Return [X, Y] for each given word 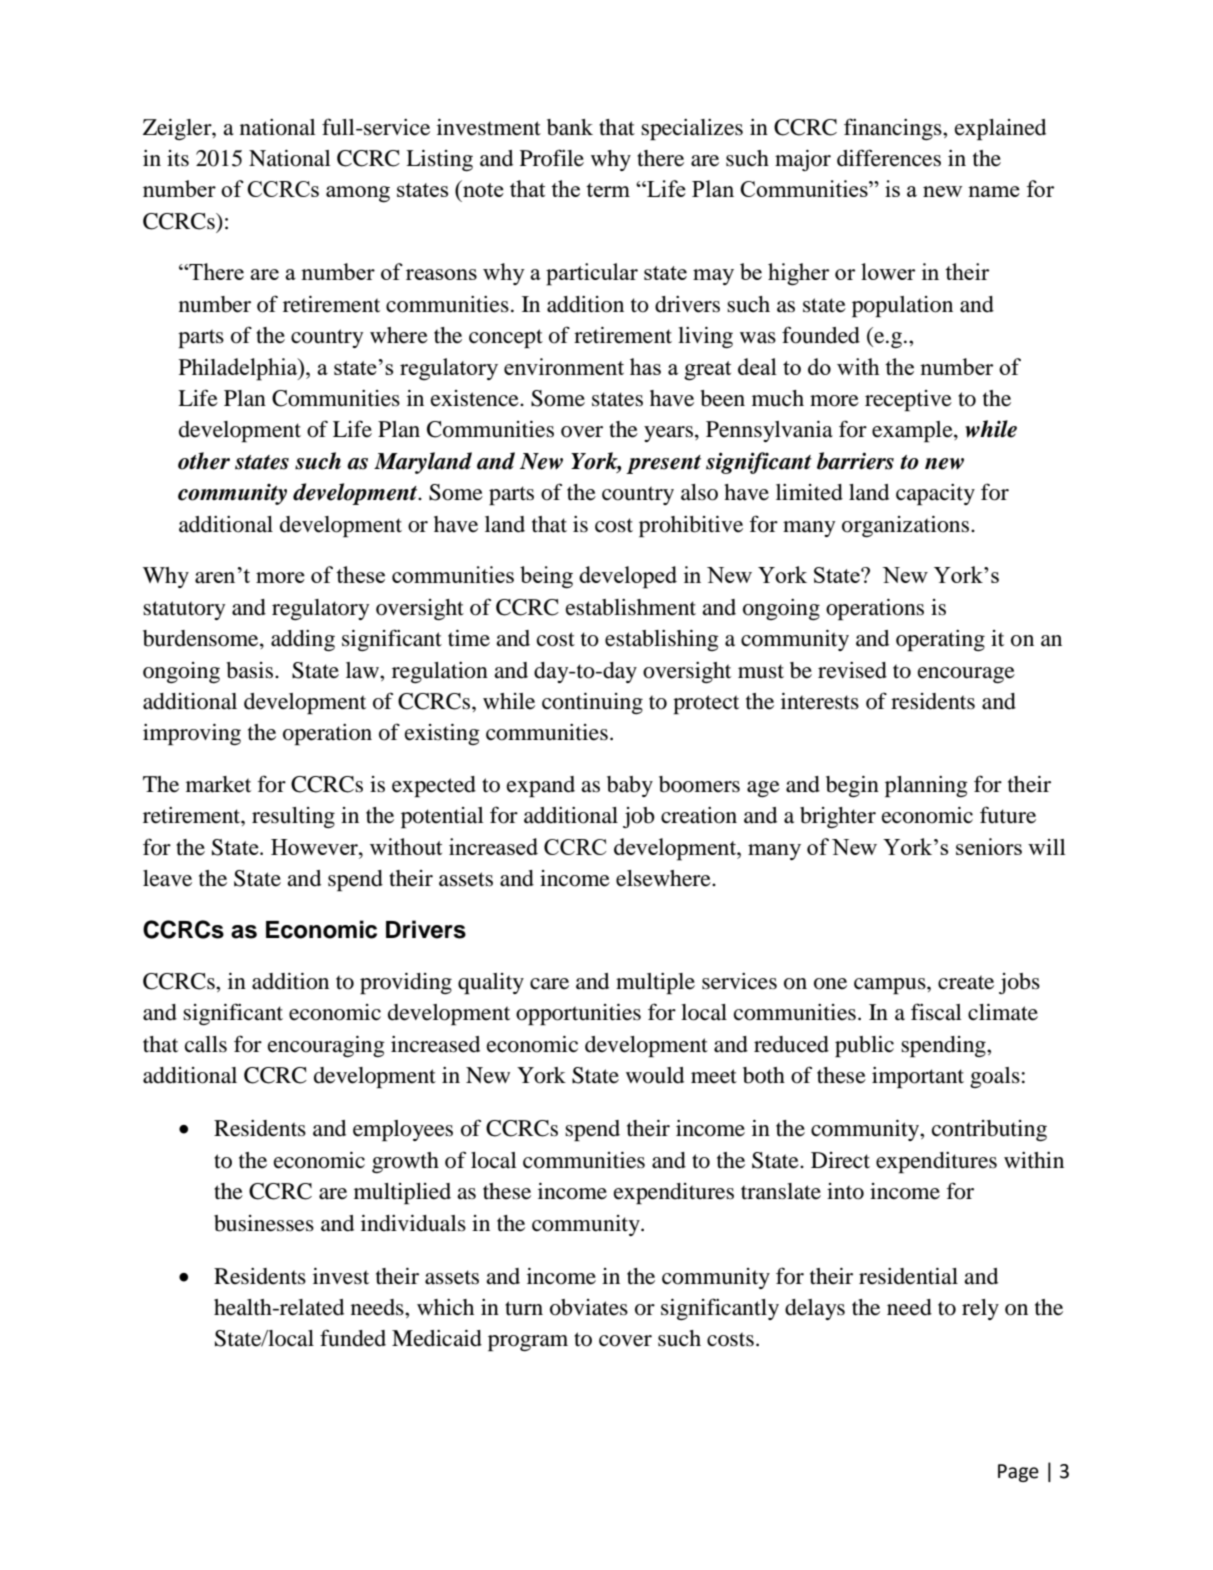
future [1008, 815]
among [358, 194]
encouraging [326, 1046]
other [204, 461]
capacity [935, 494]
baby [630, 786]
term [608, 190]
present [663, 464]
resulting [293, 817]
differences [889, 158]
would [655, 1075]
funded [353, 1338]
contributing [989, 1130]
